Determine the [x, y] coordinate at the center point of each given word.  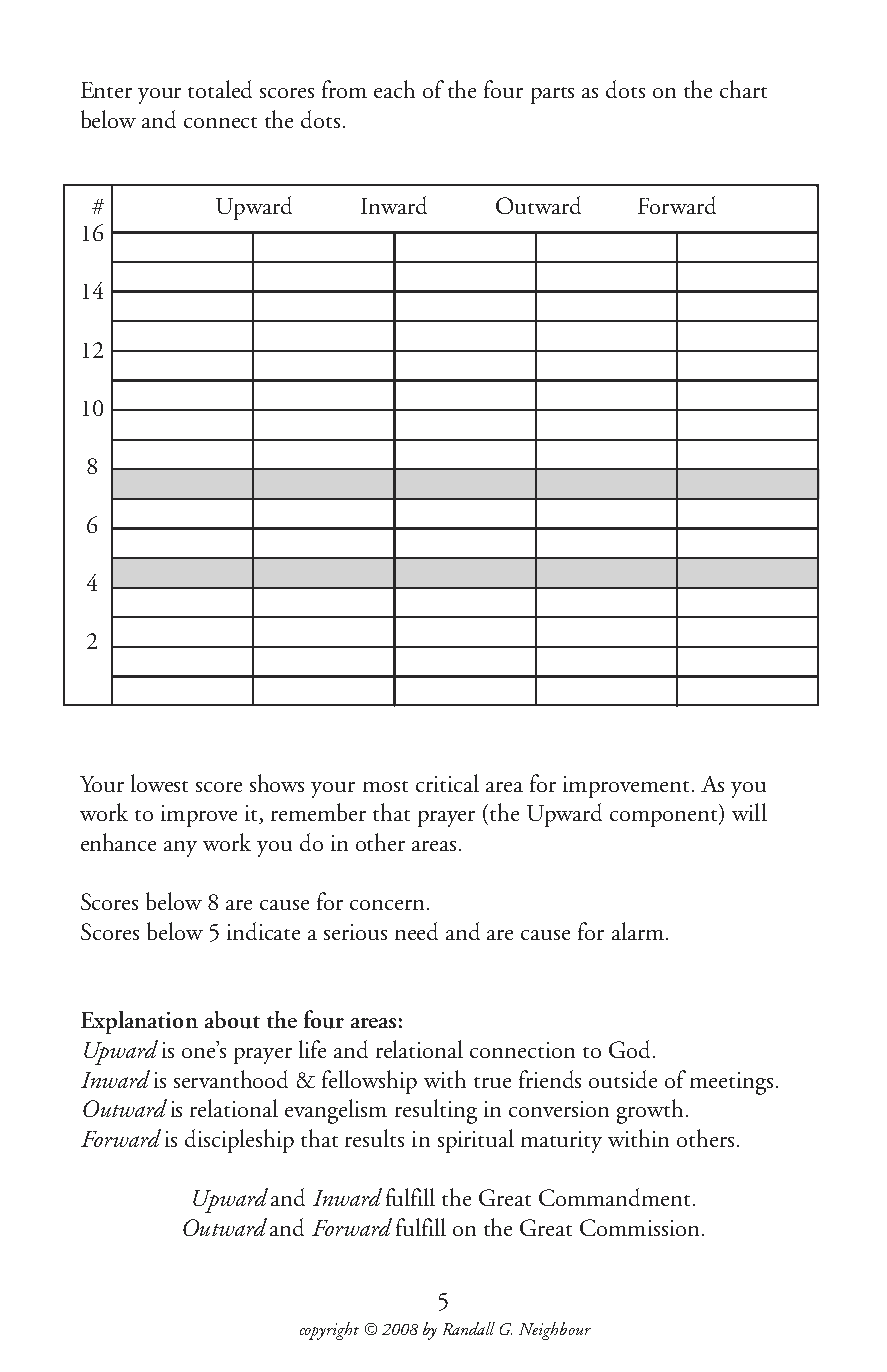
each [394, 89]
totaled [220, 89]
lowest [159, 783]
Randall [469, 1328]
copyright [329, 1331]
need [416, 931]
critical [447, 783]
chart [743, 89]
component [665, 818]
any [180, 849]
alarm [638, 931]
